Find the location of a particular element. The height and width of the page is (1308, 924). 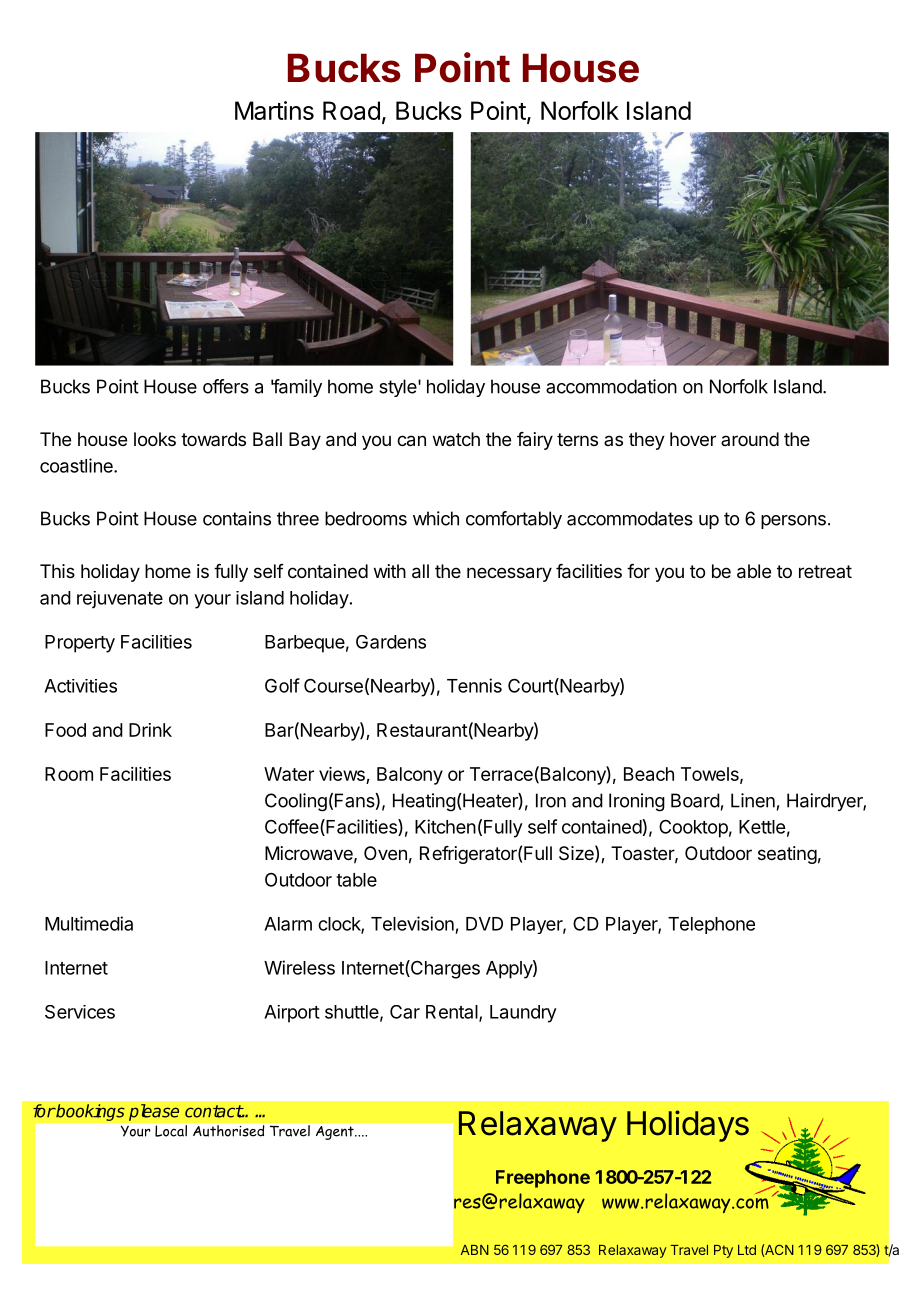

ABN is located at coordinates (475, 1250).
